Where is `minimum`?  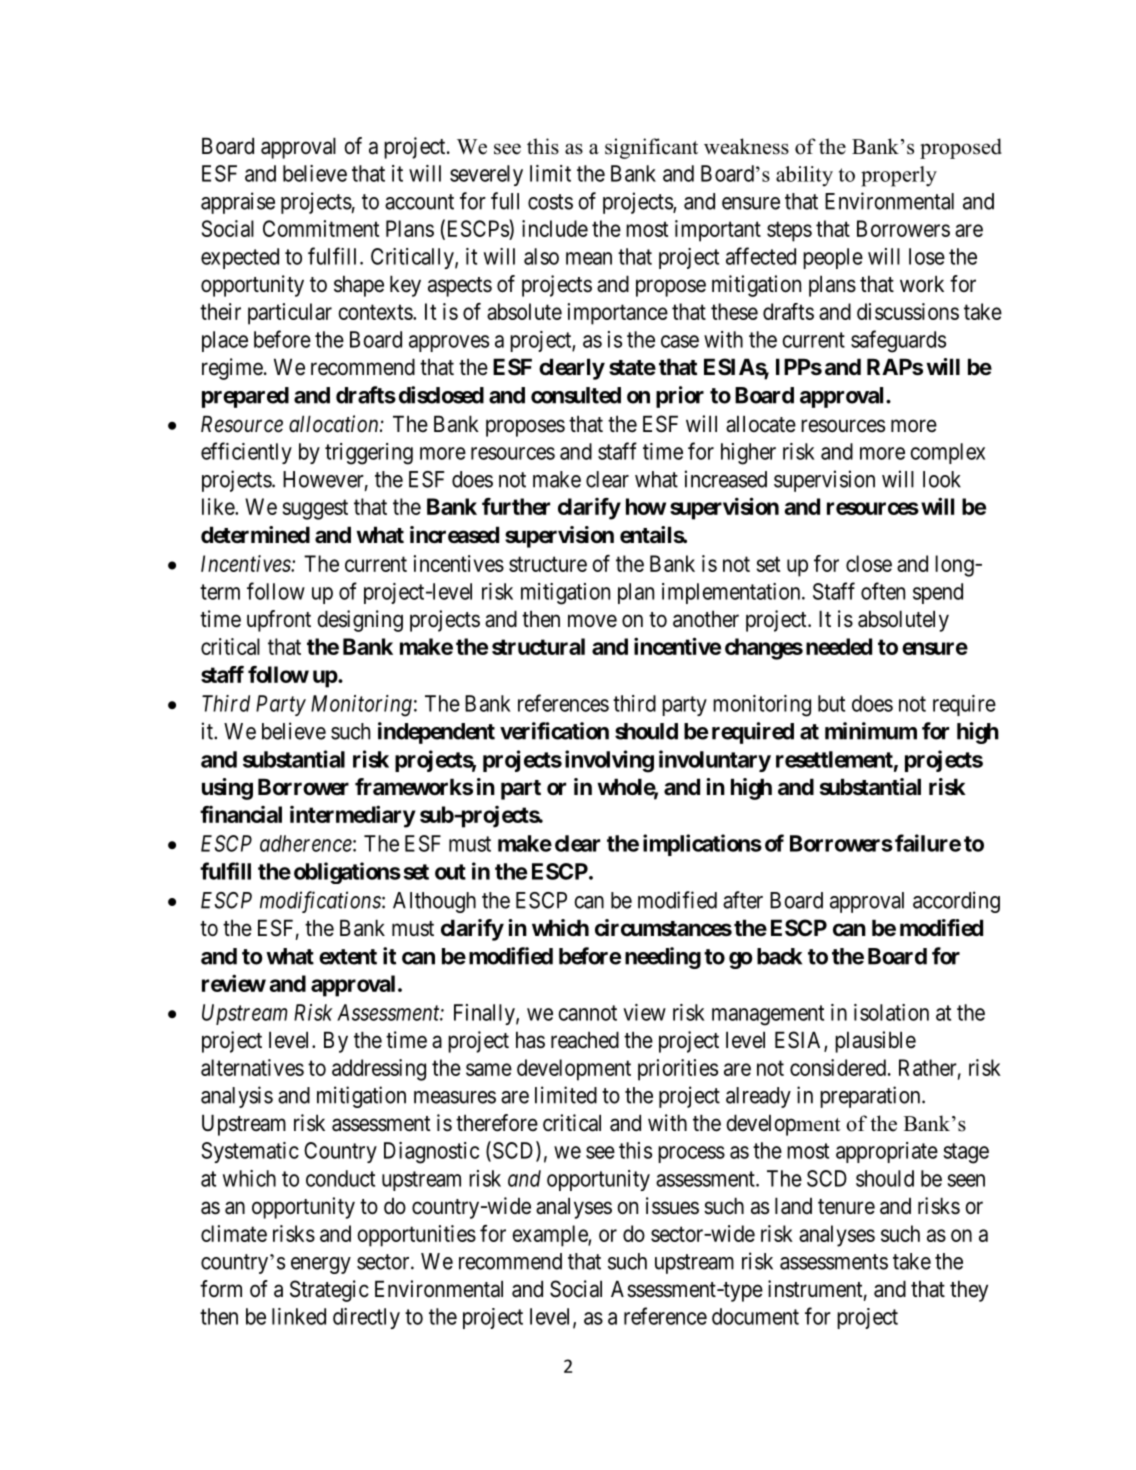 minimum is located at coordinates (871, 731).
